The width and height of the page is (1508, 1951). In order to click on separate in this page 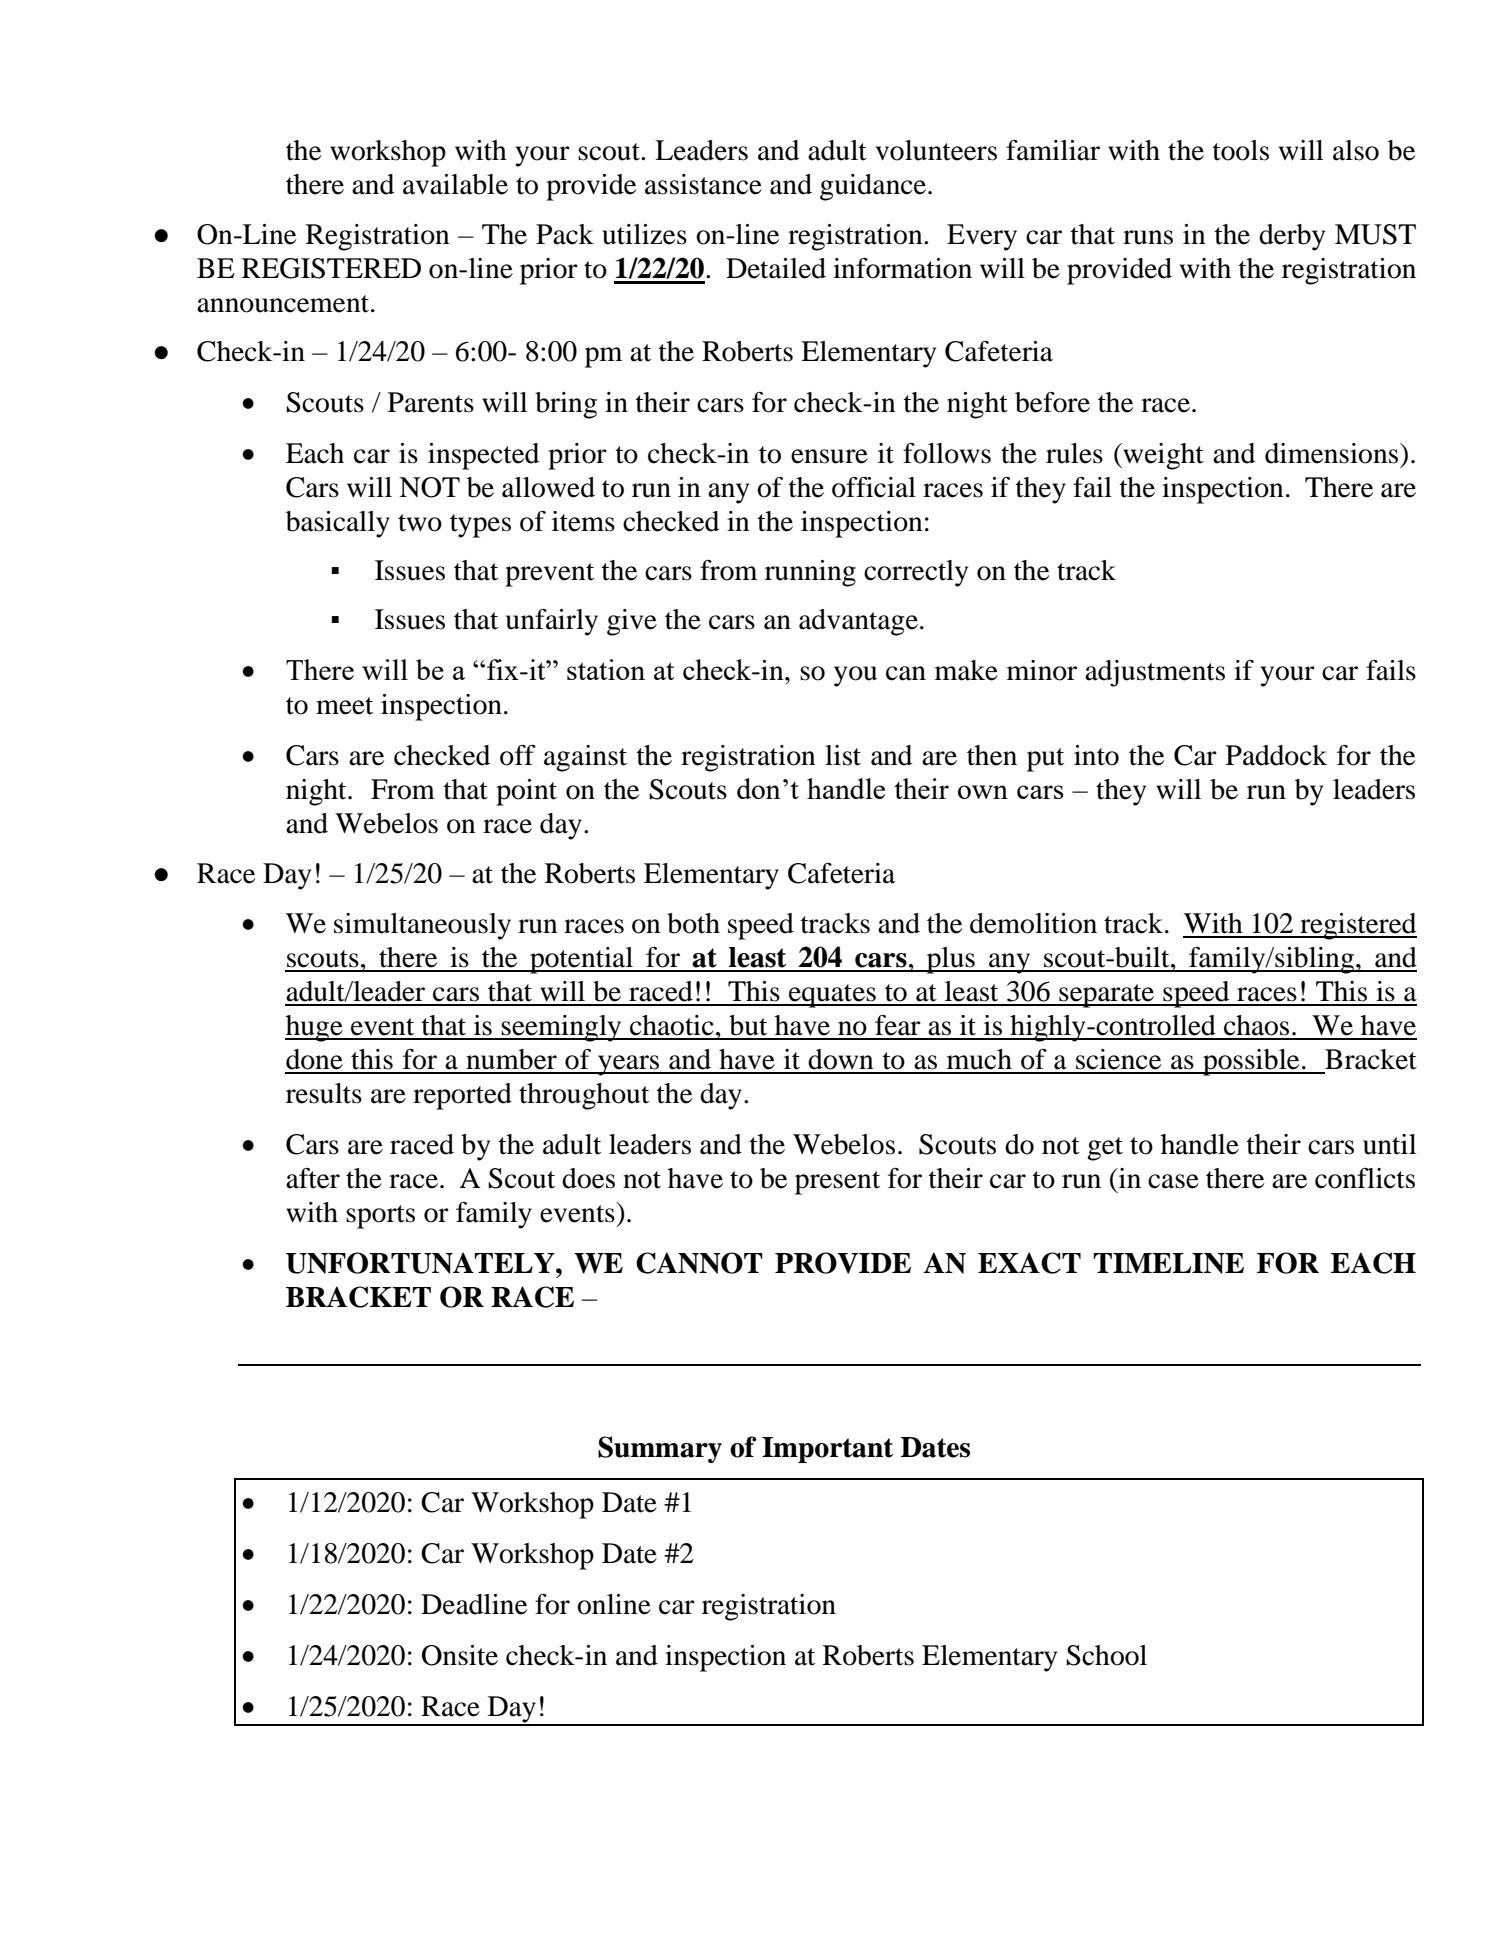, I will do `click(1107, 996)`.
